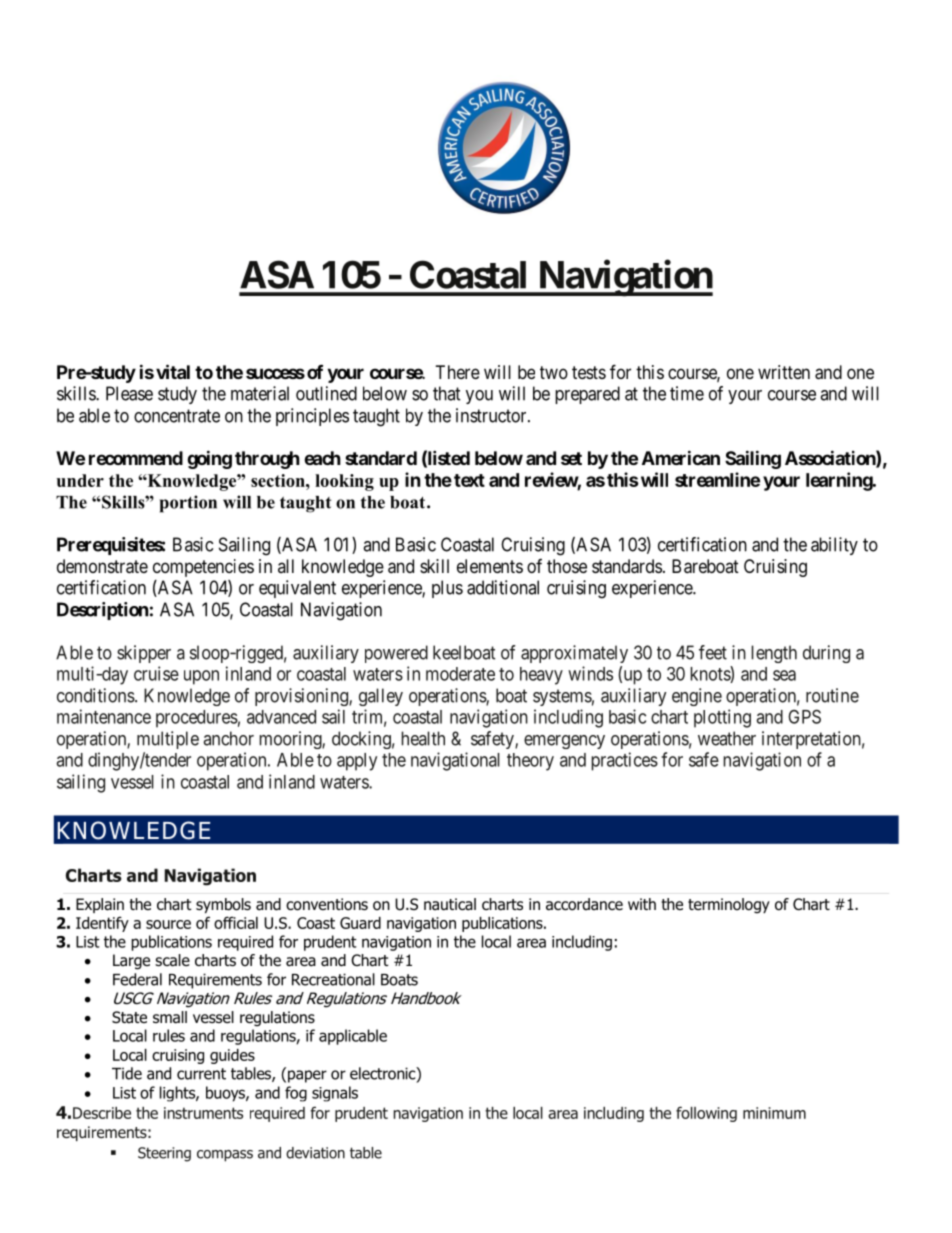 The image size is (952, 1233). I want to click on ability, so click(834, 546).
